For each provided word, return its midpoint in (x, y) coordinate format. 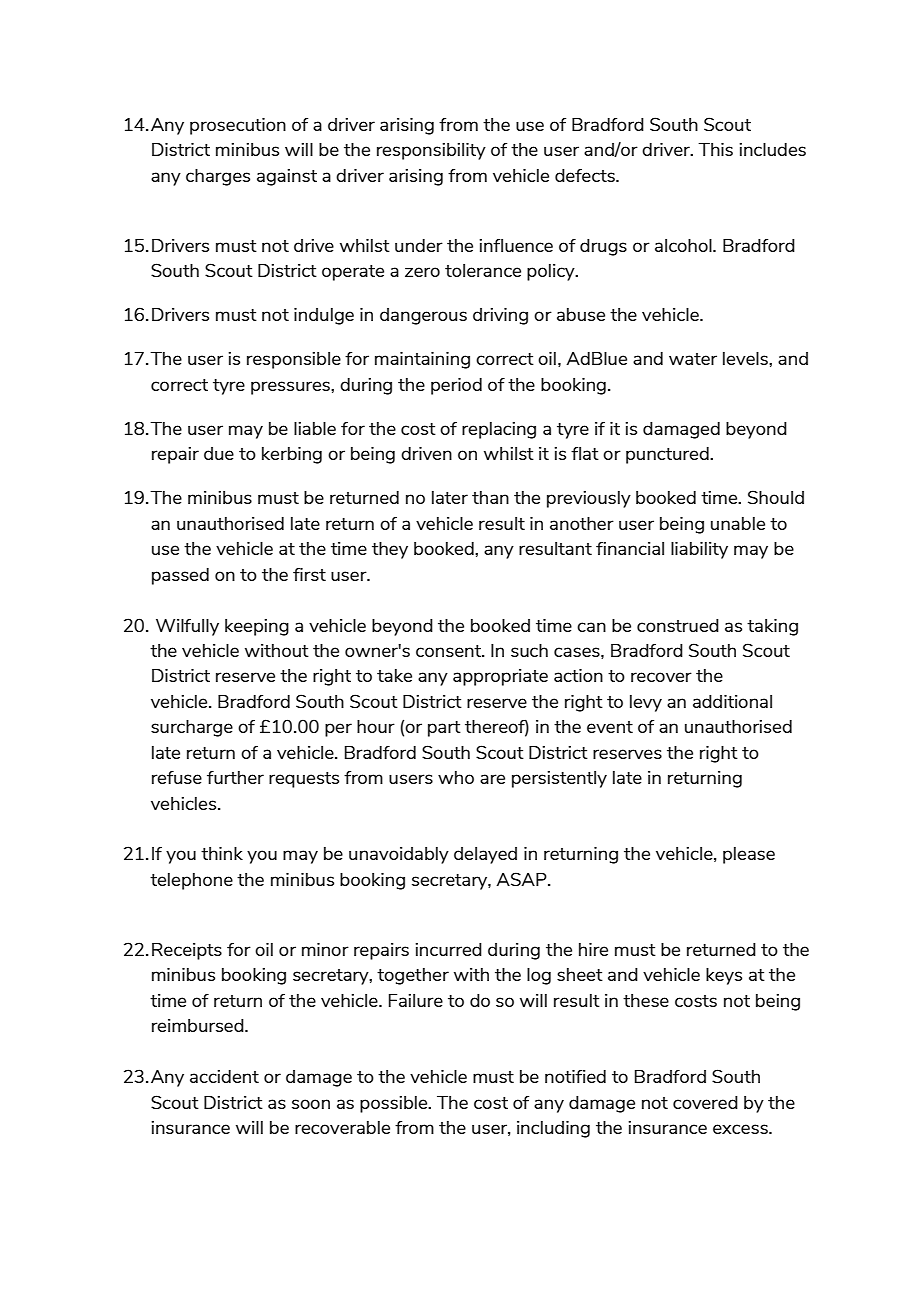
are (492, 779)
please (749, 855)
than (490, 497)
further (235, 777)
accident (224, 1076)
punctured (668, 455)
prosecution (238, 126)
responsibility (431, 151)
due (219, 453)
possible (395, 1104)
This (715, 149)
